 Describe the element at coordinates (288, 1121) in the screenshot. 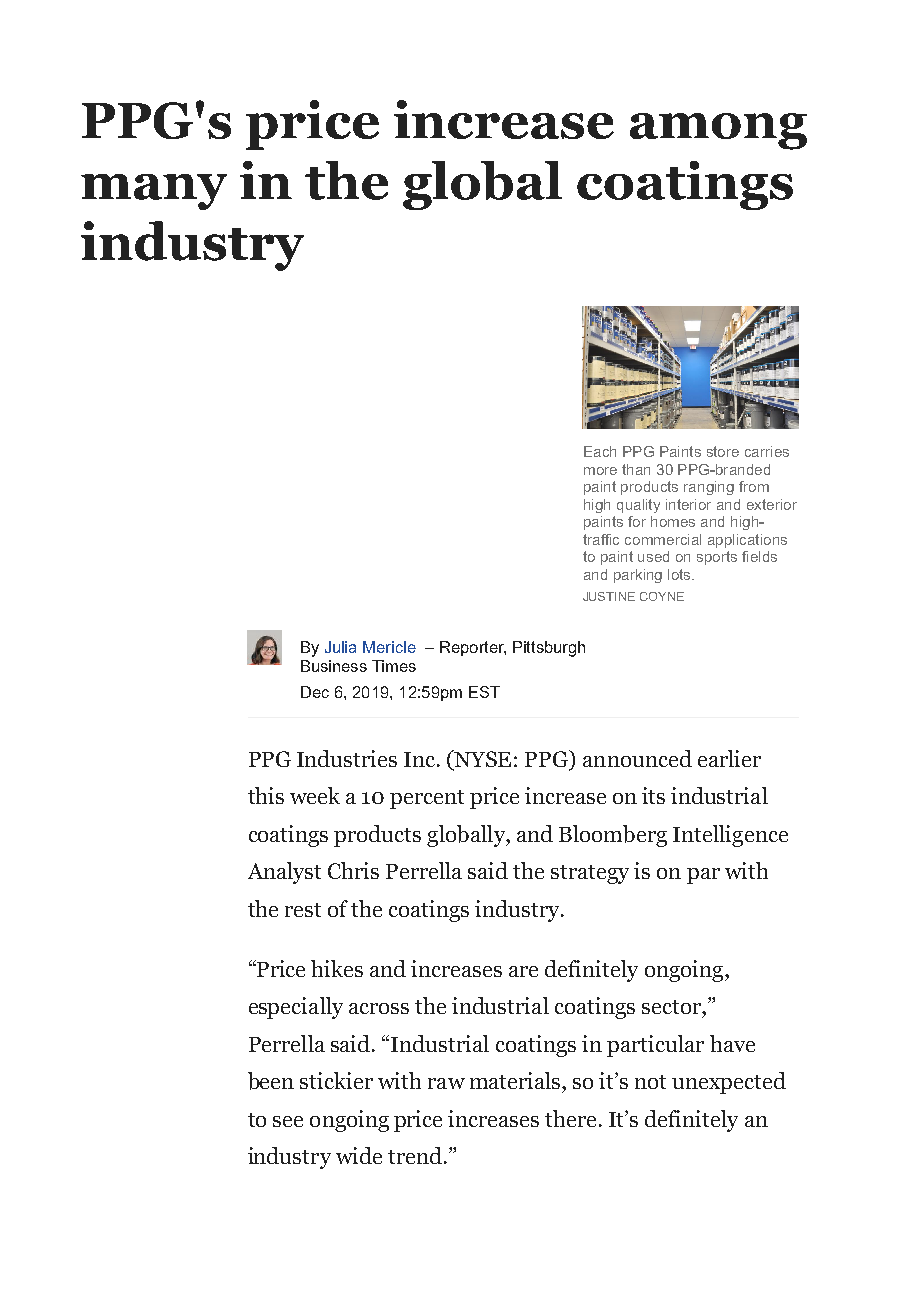

I see `see` at that location.
